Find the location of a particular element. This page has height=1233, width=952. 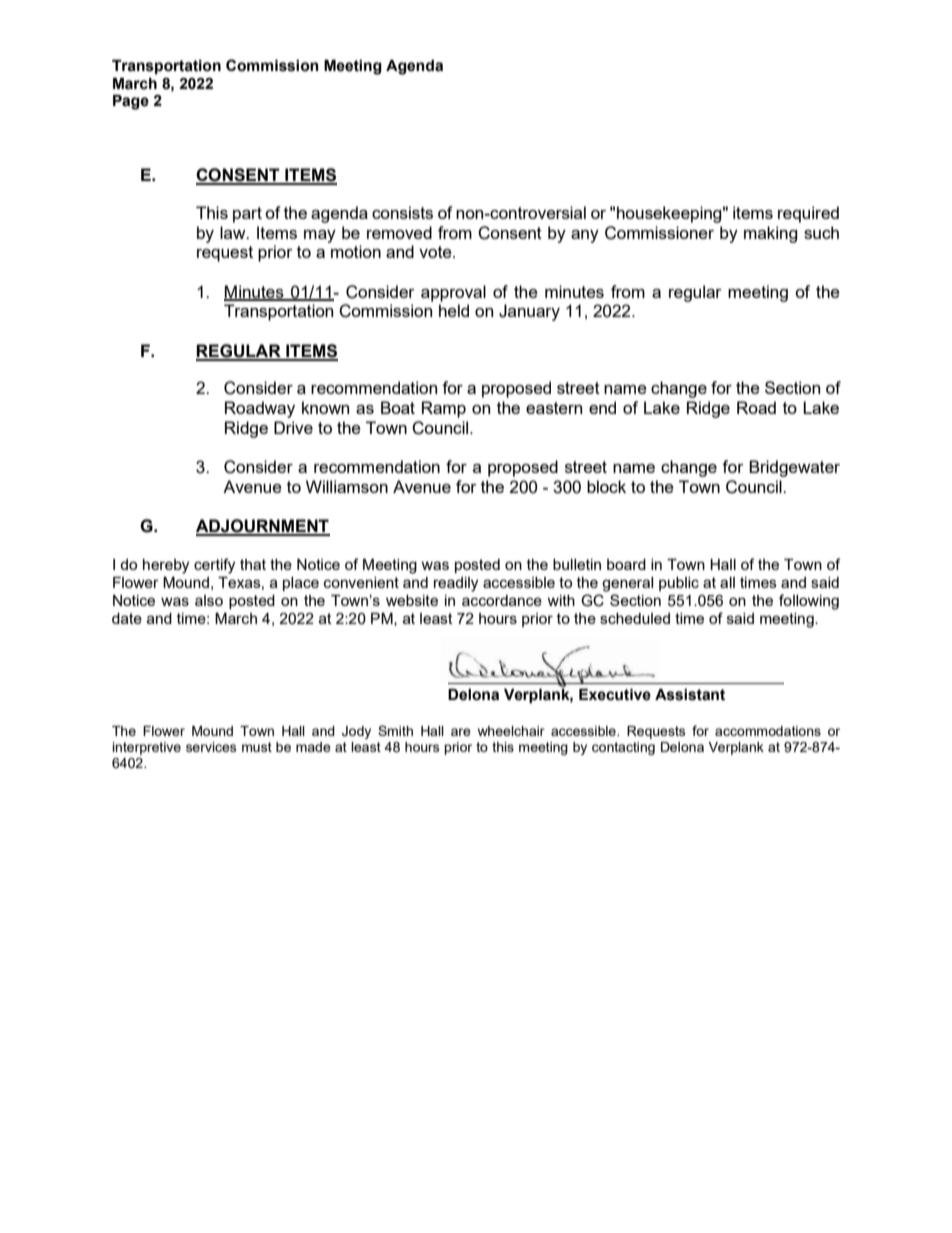

are is located at coordinates (461, 732).
